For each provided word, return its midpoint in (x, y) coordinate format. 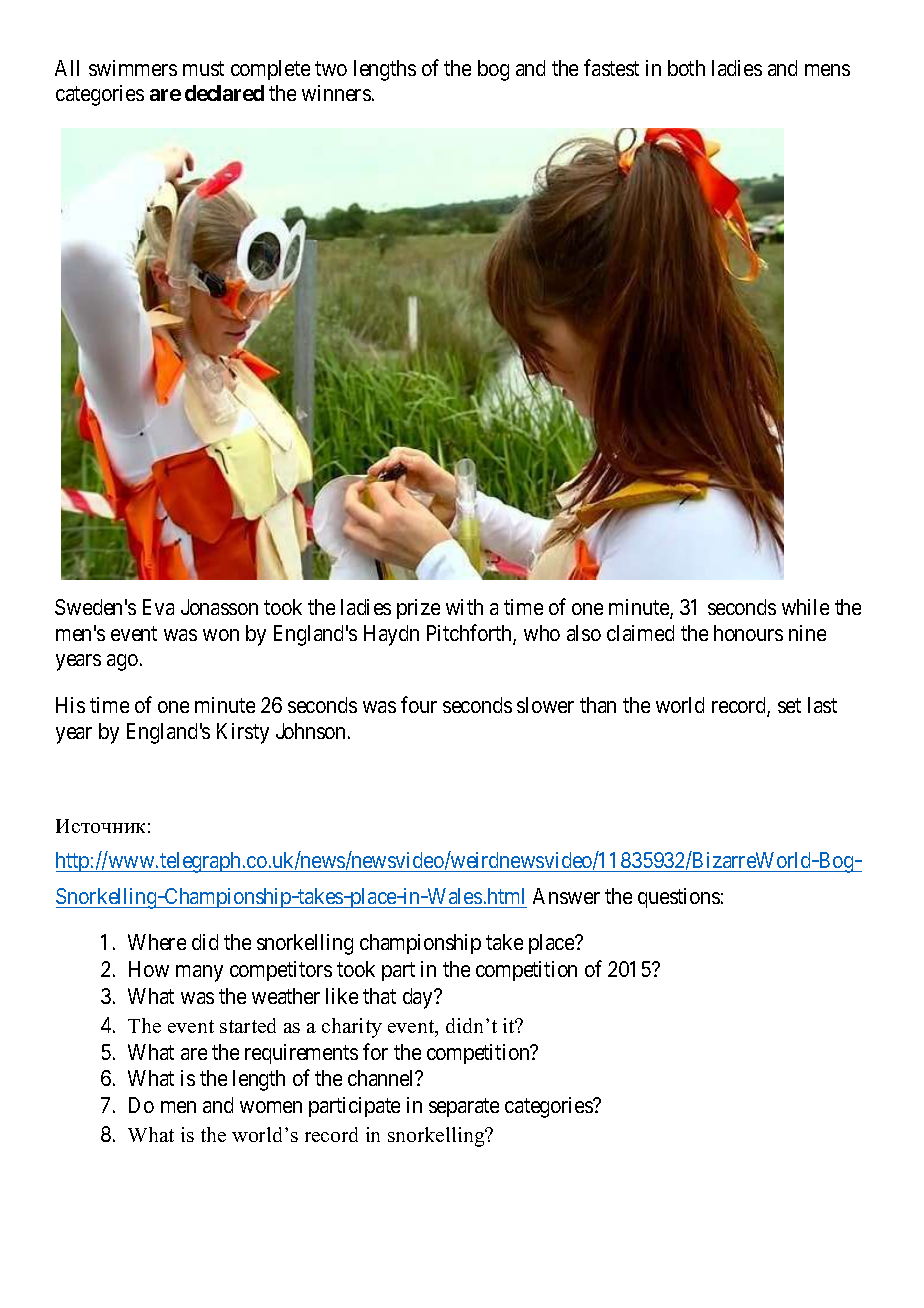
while (805, 607)
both (686, 68)
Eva (158, 607)
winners (336, 93)
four (419, 704)
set (789, 706)
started (248, 1025)
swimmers (133, 68)
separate (464, 1108)
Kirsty (243, 733)
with (464, 607)
